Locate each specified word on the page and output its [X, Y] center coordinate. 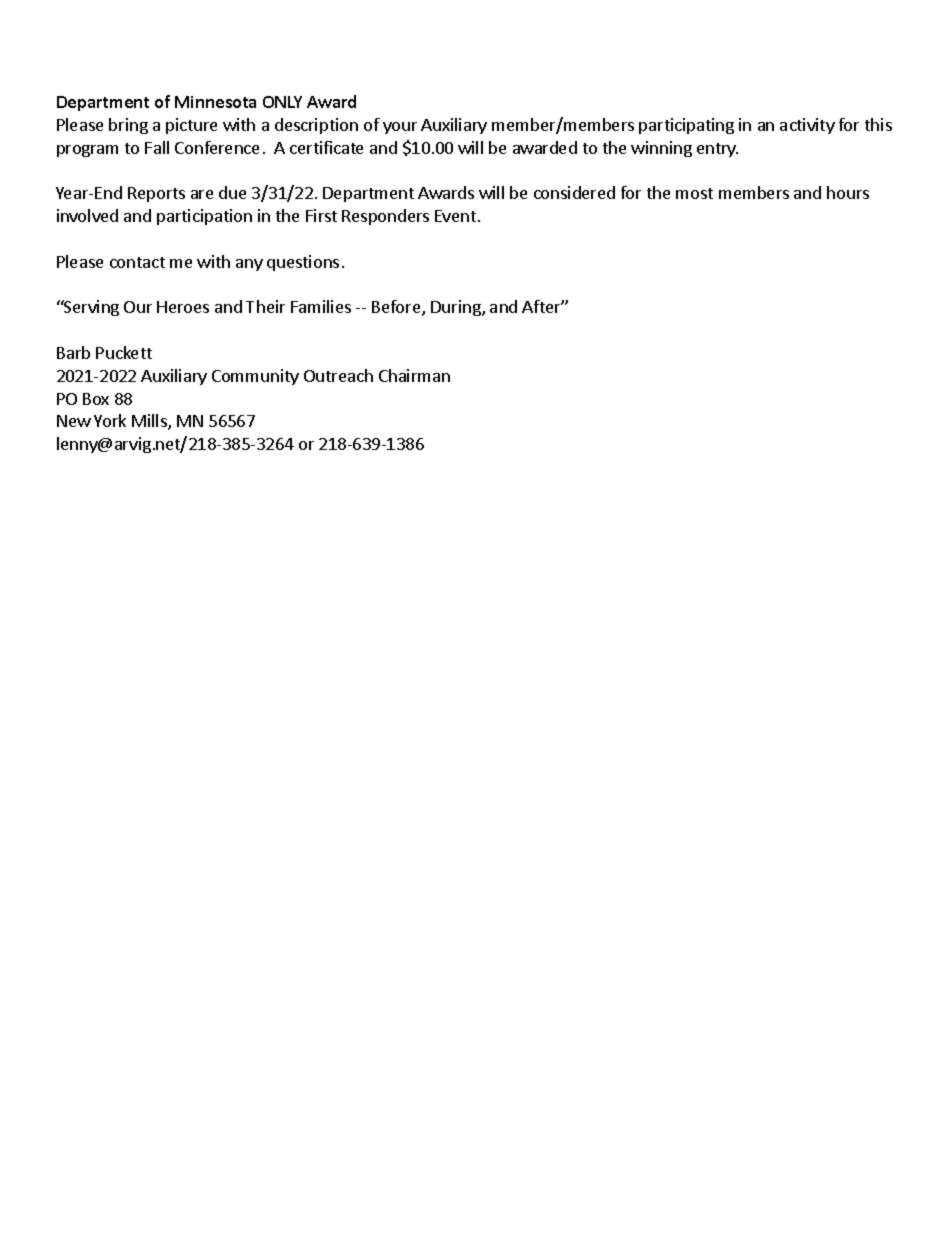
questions [303, 263]
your [400, 128]
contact [137, 262]
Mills [150, 422]
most [694, 193]
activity [807, 126]
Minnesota [215, 102]
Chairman [414, 375]
